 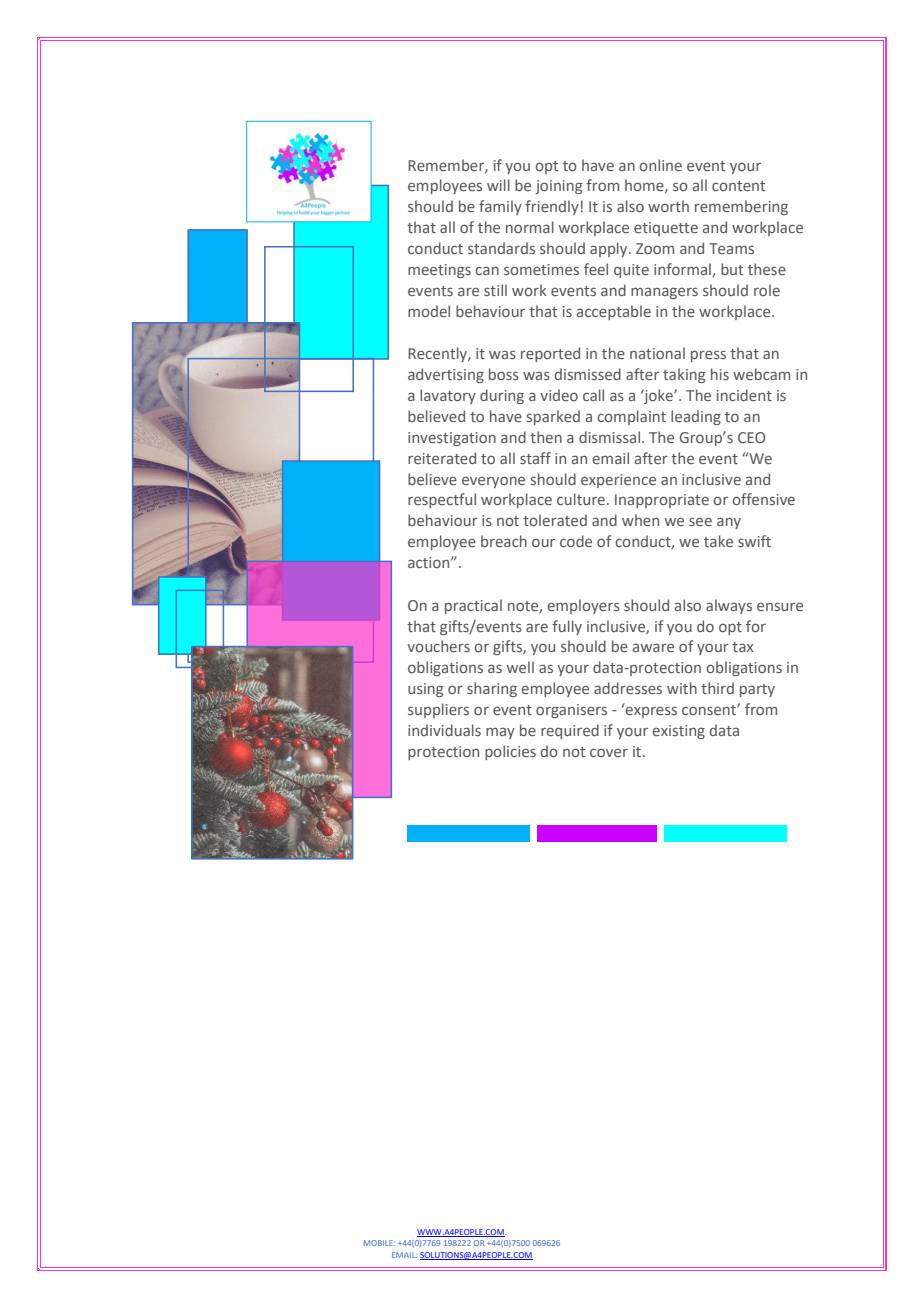 What do you see at coordinates (504, 541) in the image?
I see `breach` at bounding box center [504, 541].
